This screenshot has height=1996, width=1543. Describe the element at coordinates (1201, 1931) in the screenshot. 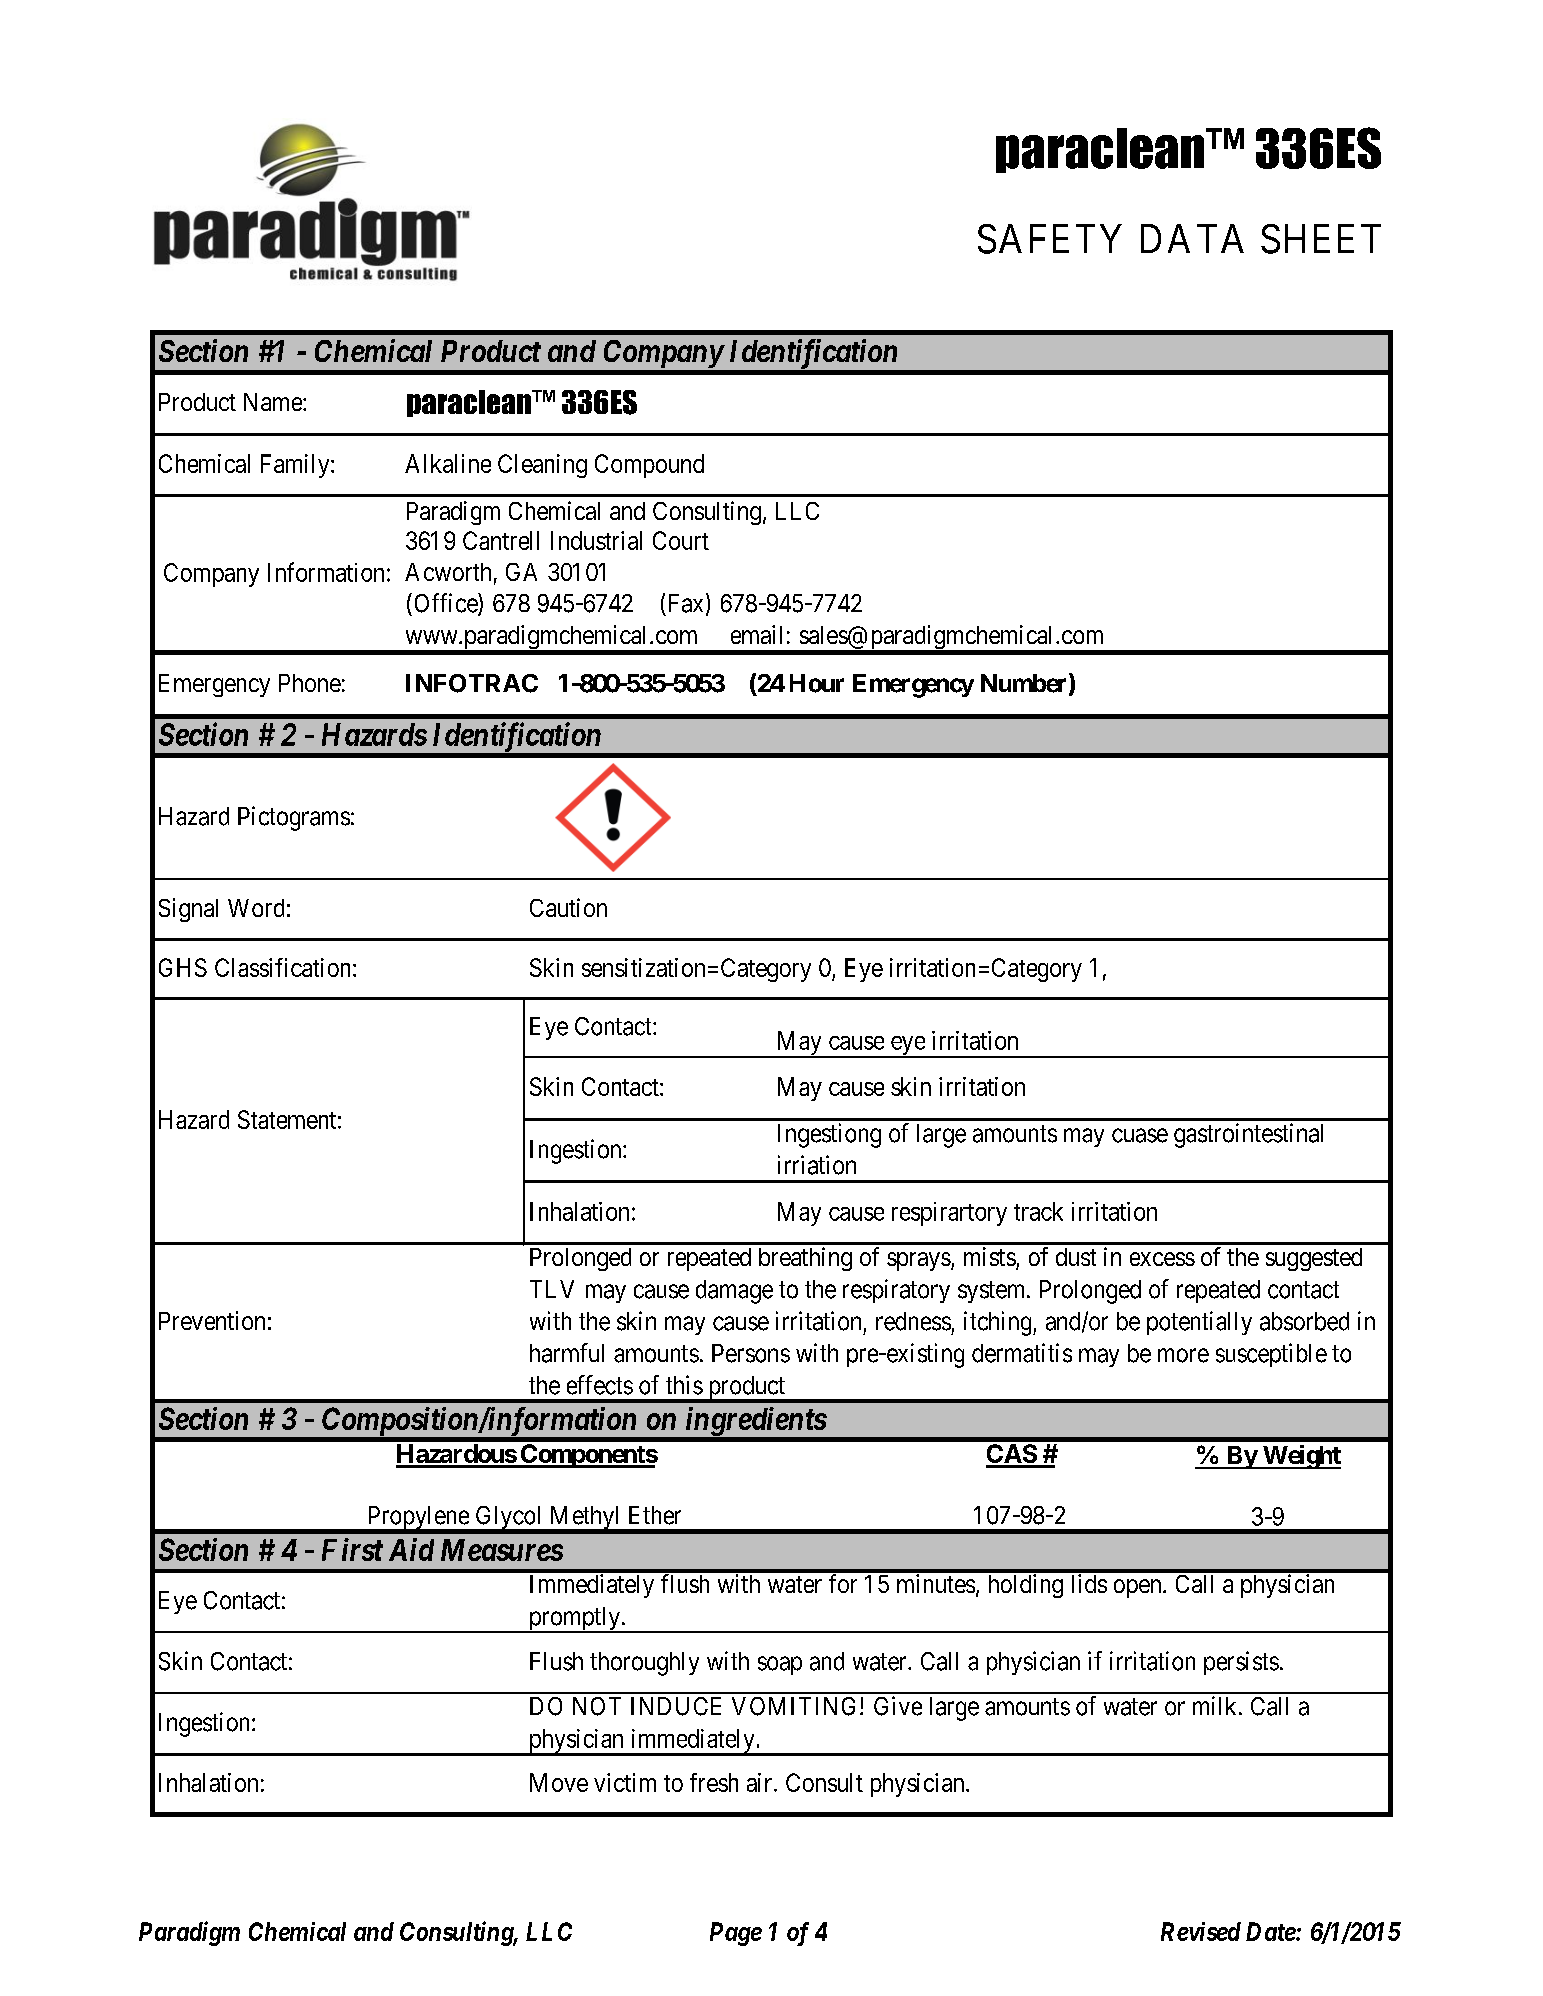

I see `Revised` at that location.
